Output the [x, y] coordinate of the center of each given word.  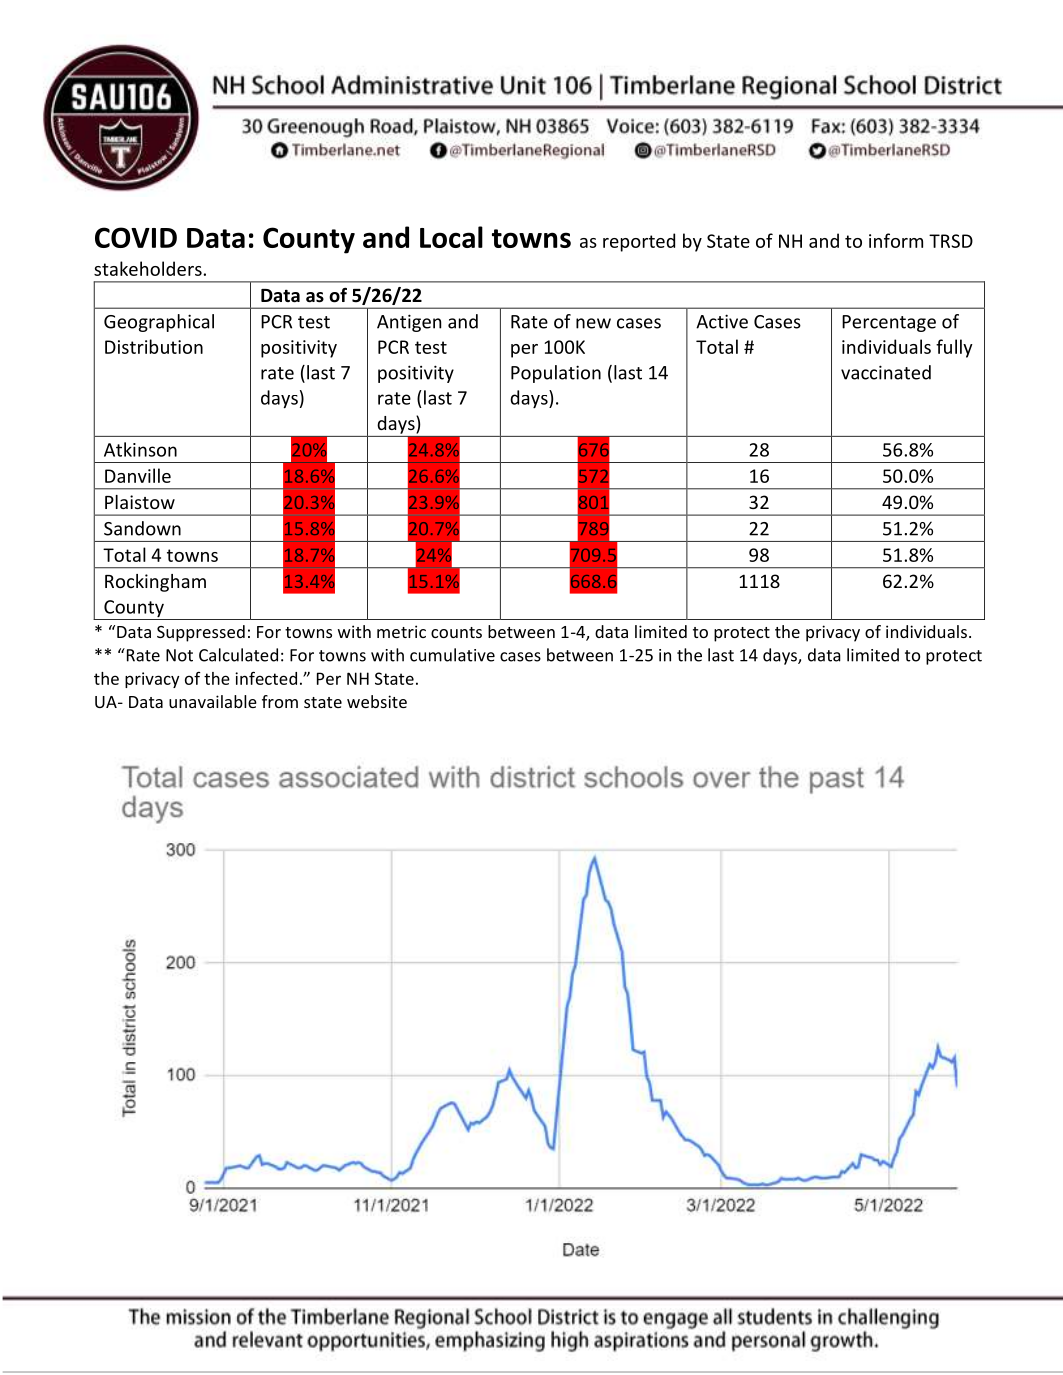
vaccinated [886, 372]
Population [556, 374]
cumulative [452, 655]
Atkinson [140, 449]
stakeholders [148, 268]
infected [266, 678]
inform [896, 240]
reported [639, 242]
